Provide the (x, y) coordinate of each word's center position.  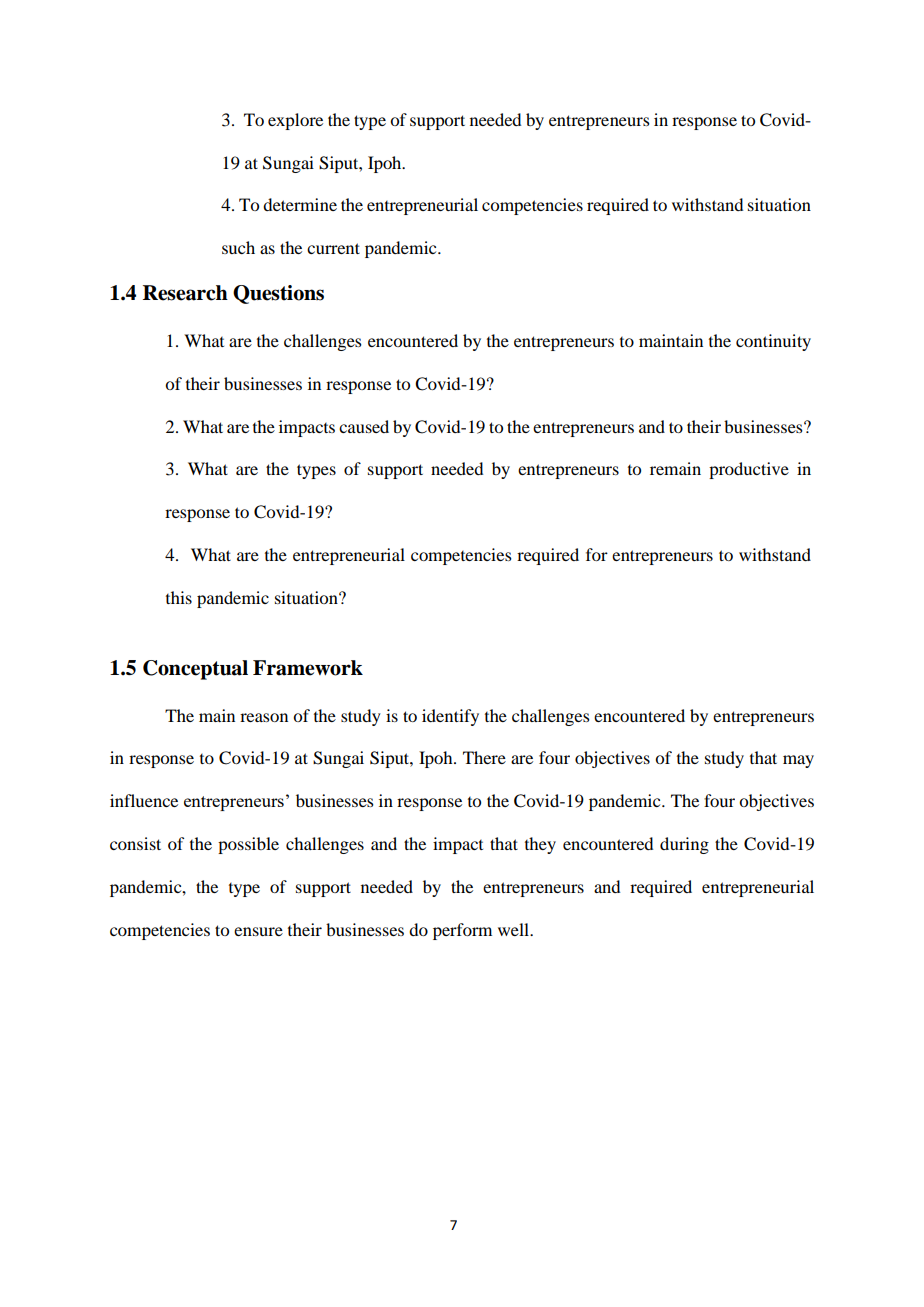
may (798, 761)
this (179, 597)
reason (264, 717)
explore (295, 121)
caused (364, 426)
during (684, 845)
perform (462, 931)
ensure (258, 931)
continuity (773, 342)
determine (300, 204)
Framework (308, 668)
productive (749, 470)
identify (450, 717)
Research (185, 293)
